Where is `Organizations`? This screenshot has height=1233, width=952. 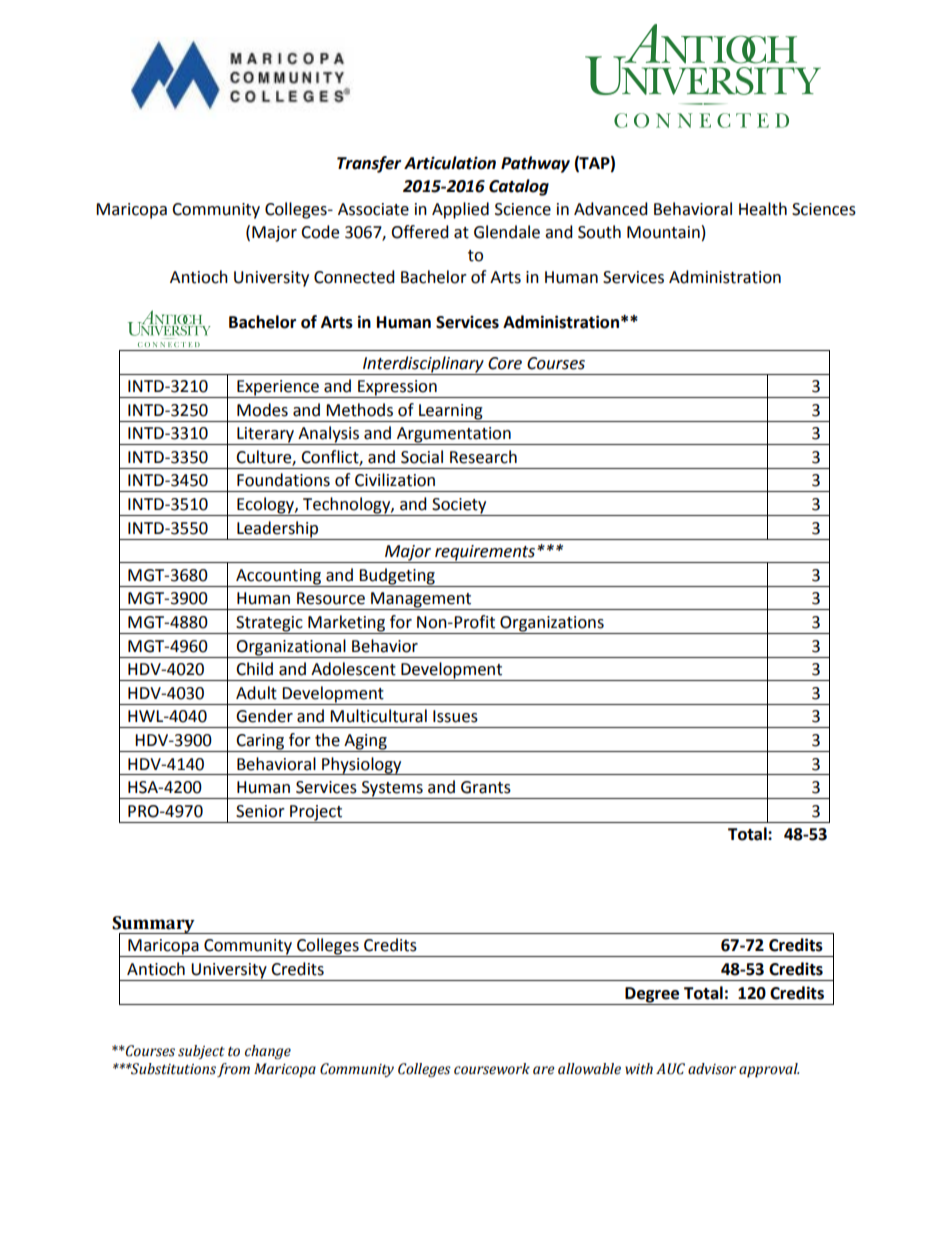 Organizations is located at coordinates (552, 625).
